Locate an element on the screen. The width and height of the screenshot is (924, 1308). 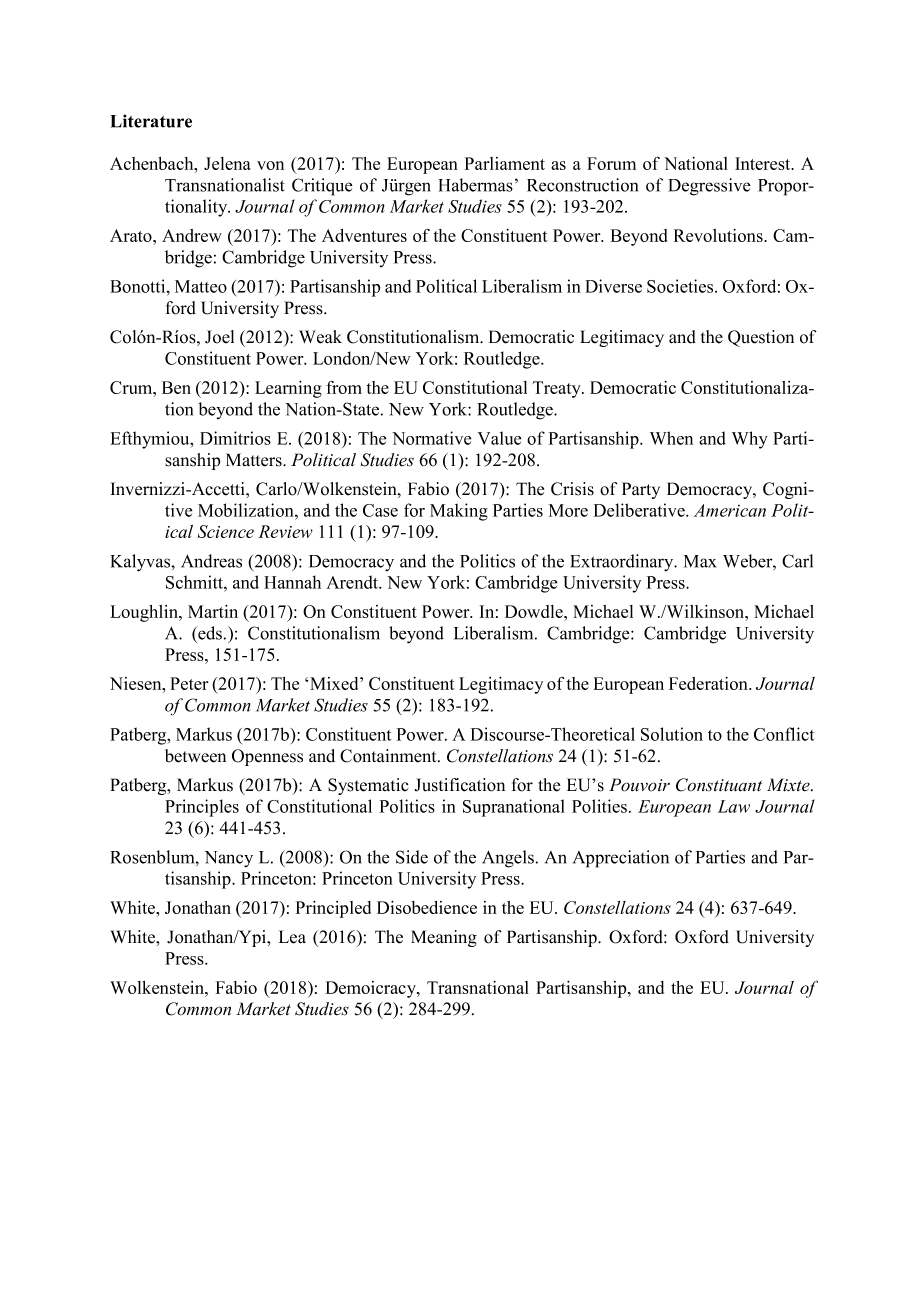
Interest is located at coordinates (764, 163).
